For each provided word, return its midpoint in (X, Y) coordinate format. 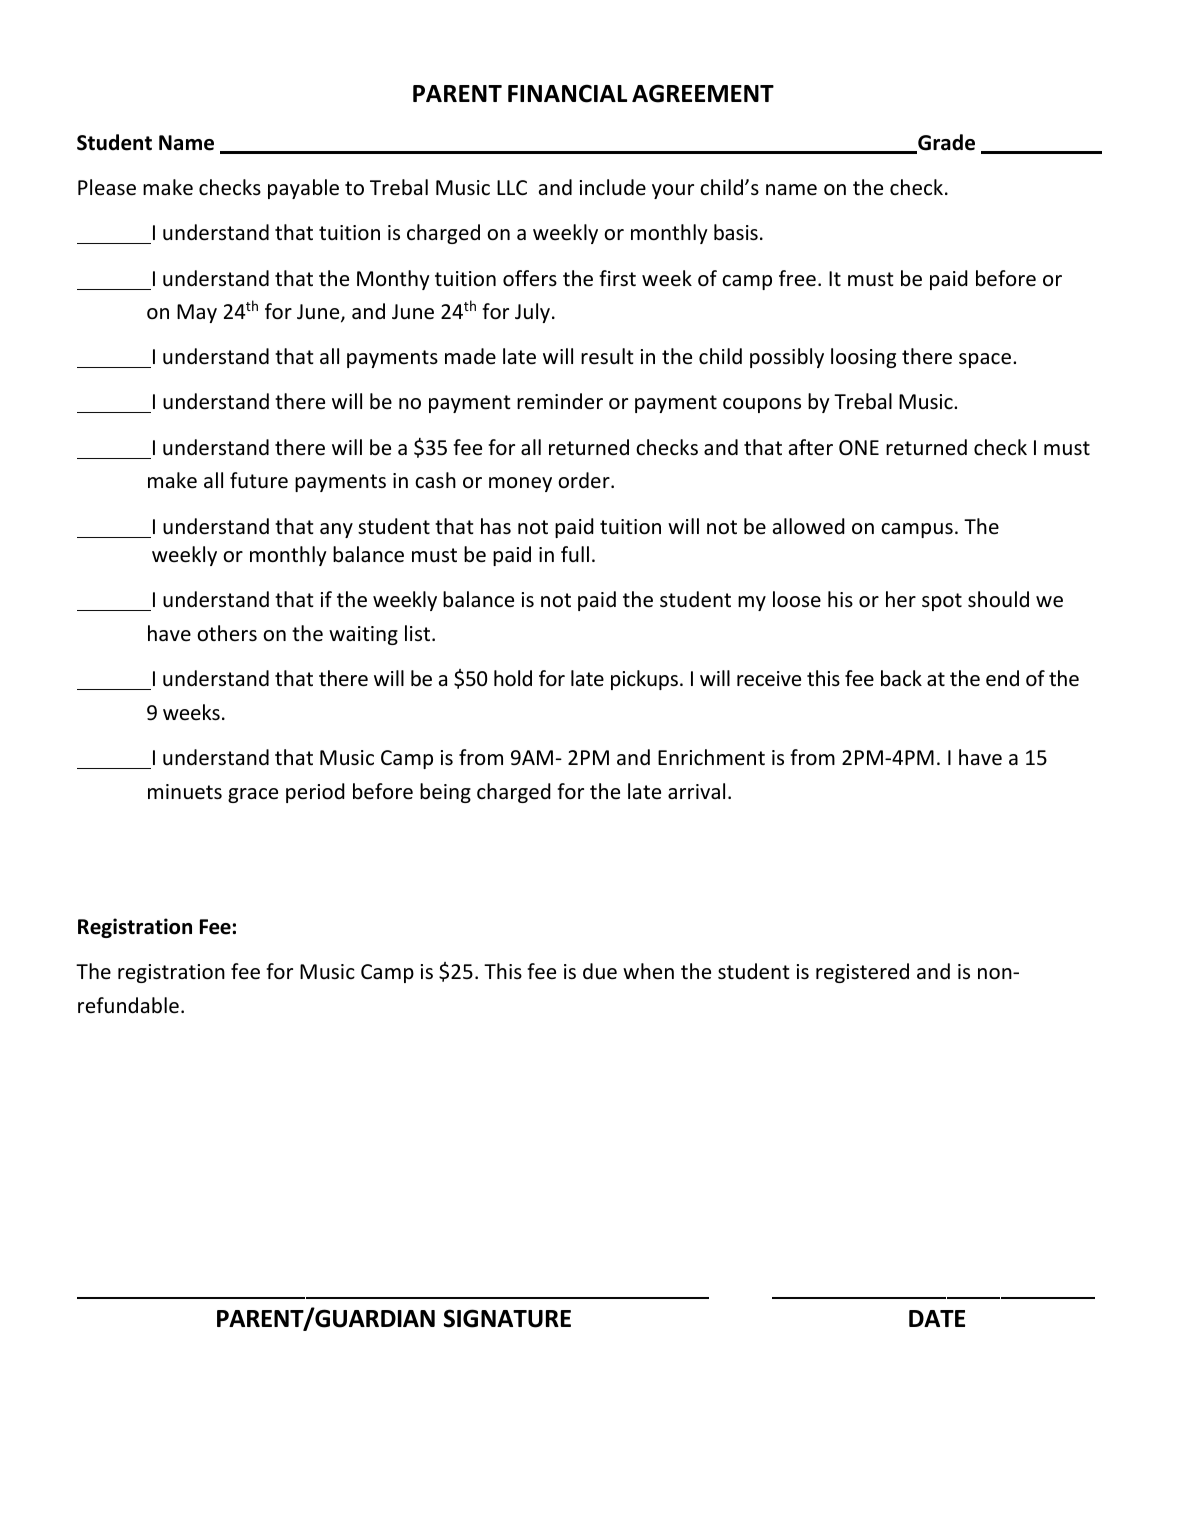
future (259, 480)
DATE (937, 1318)
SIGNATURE (507, 1318)
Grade (945, 143)
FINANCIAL (567, 93)
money (520, 484)
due (600, 971)
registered (862, 973)
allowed (809, 526)
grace (253, 795)
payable (303, 189)
